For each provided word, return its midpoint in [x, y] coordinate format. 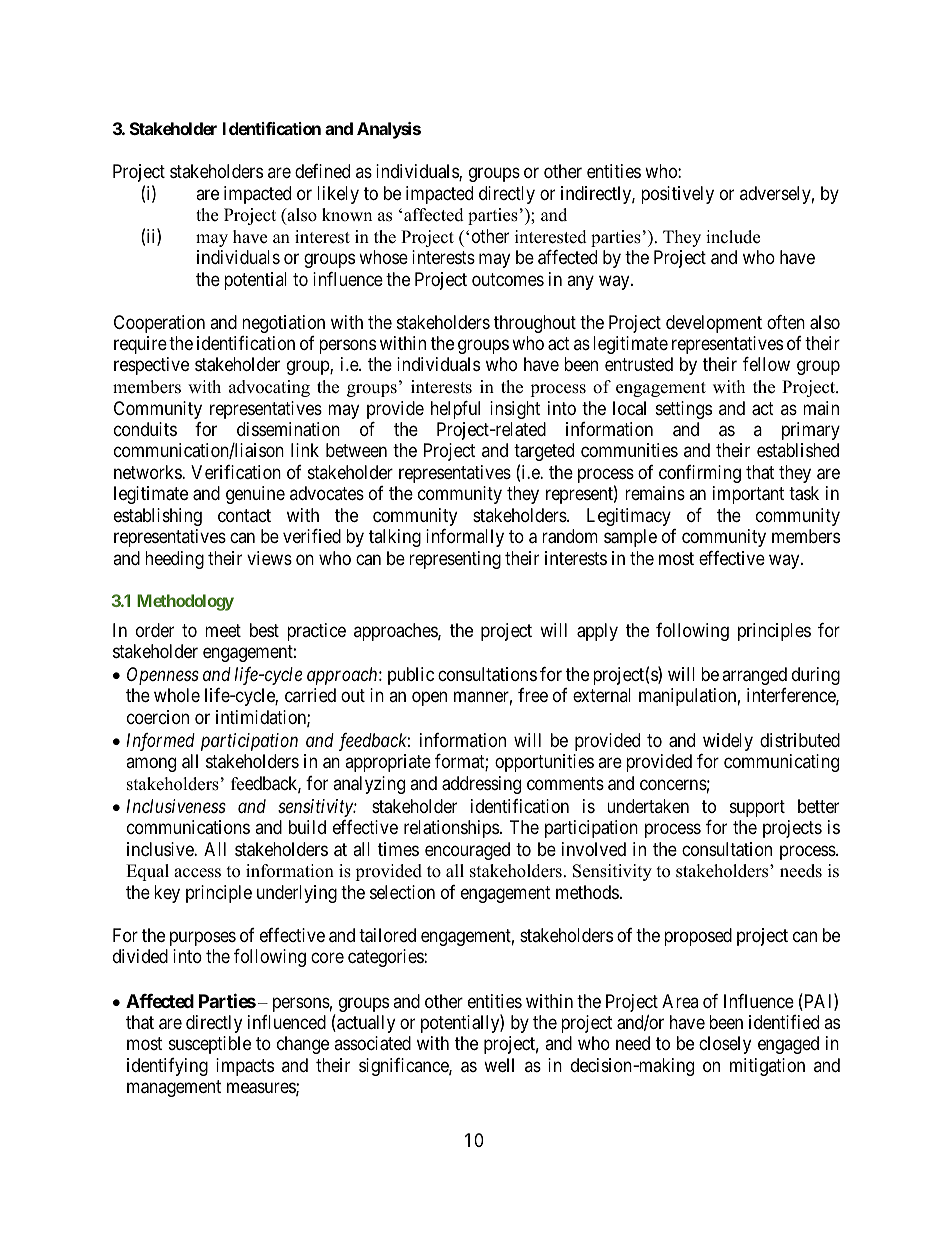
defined [322, 171]
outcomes [508, 279]
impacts [245, 1067]
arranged [754, 676]
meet [223, 630]
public [411, 676]
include [733, 237]
